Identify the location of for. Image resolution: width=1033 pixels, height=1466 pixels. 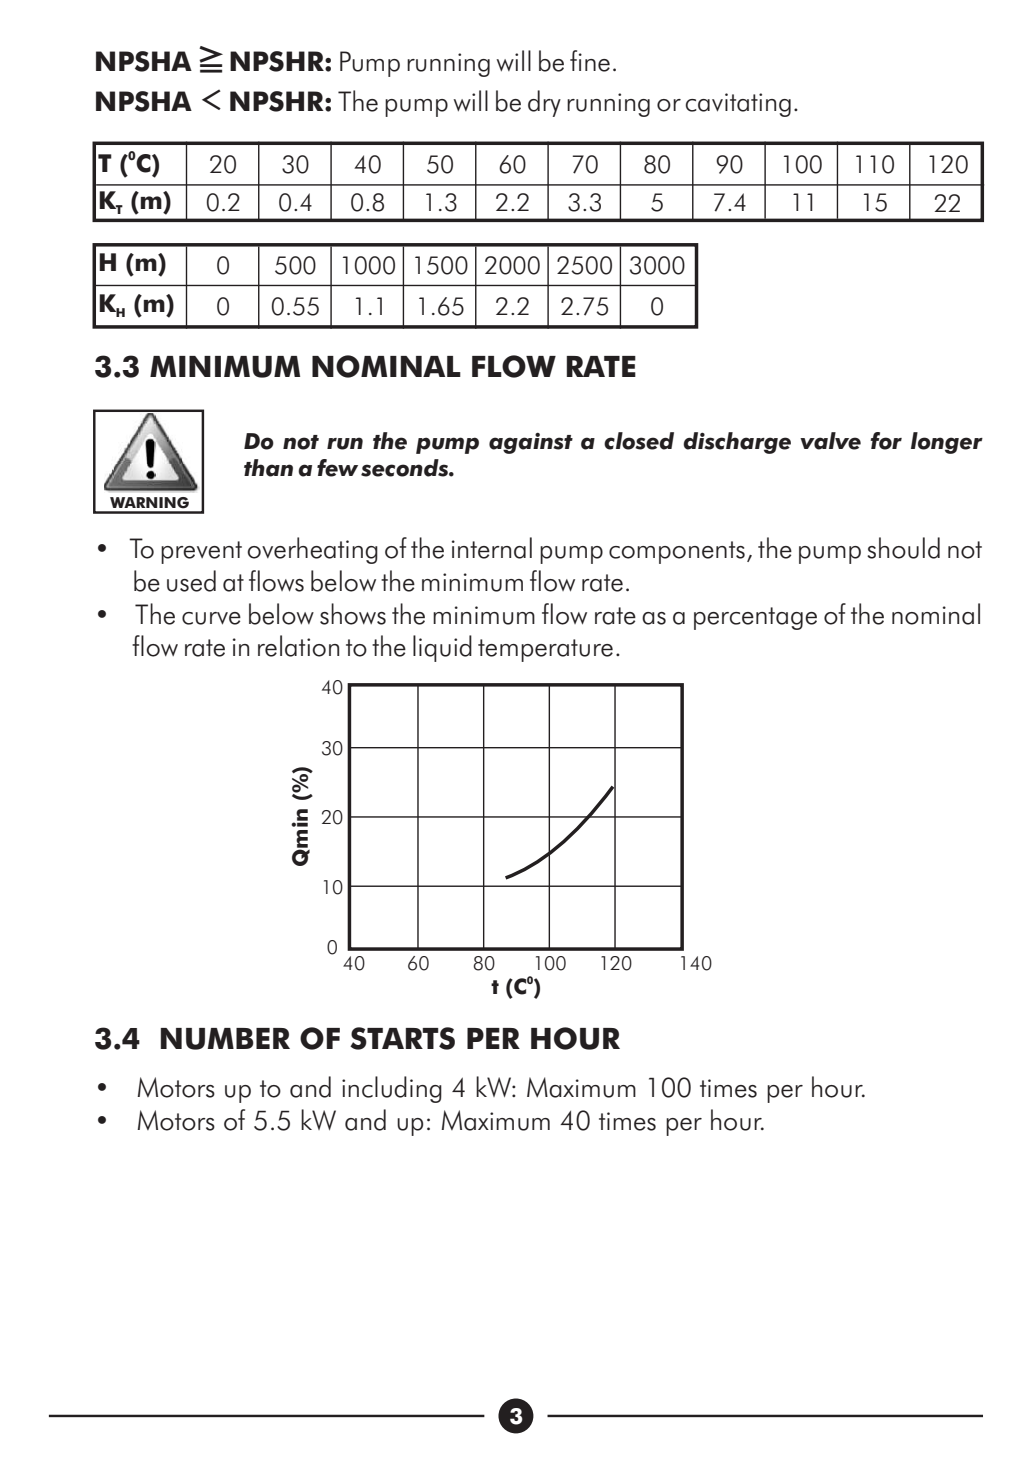
(886, 441).
